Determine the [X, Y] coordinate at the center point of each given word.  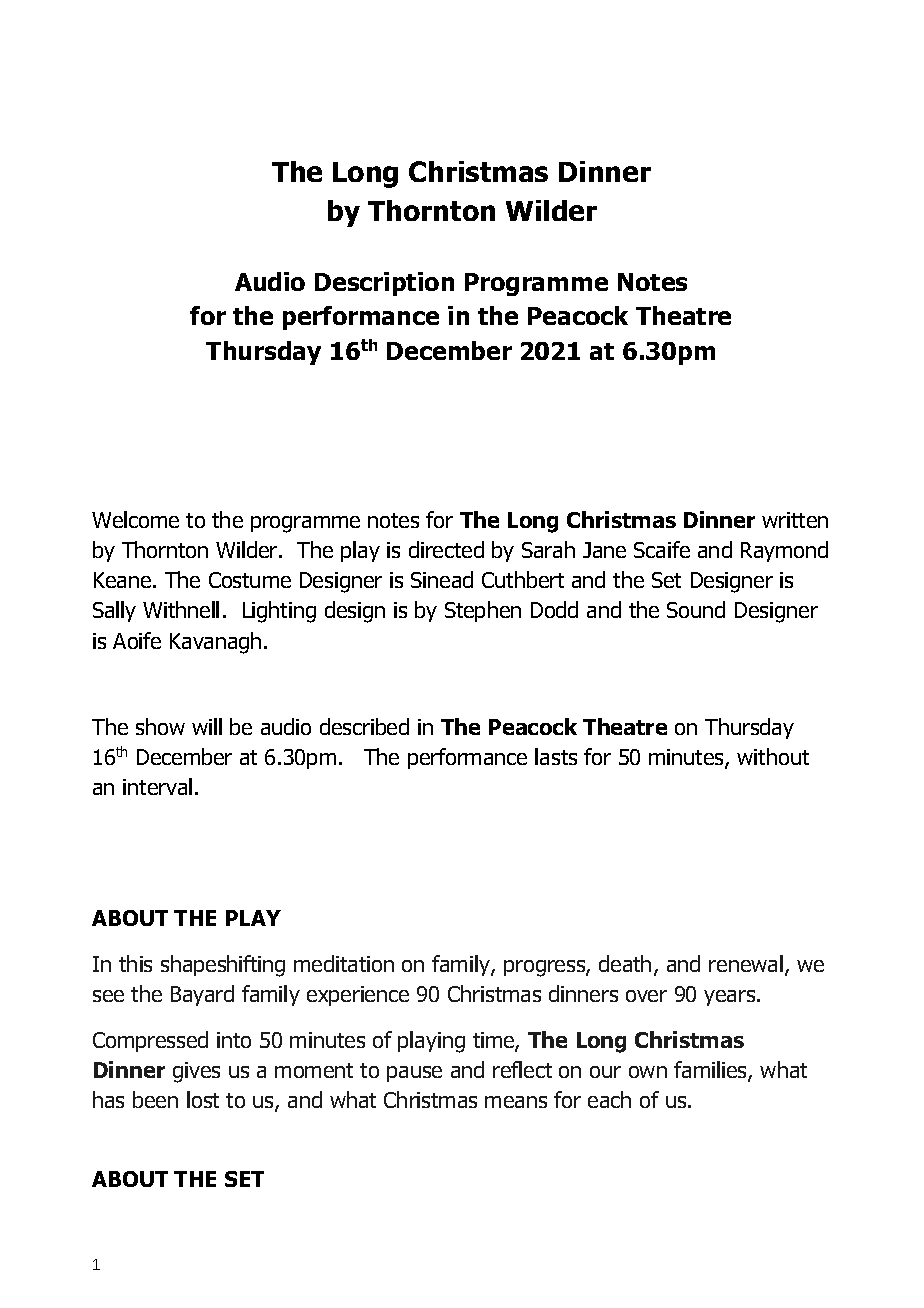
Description [384, 284]
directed [446, 549]
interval [157, 786]
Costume [250, 580]
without [773, 756]
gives [196, 1072]
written [795, 520]
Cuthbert [523, 579]
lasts [556, 756]
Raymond [784, 551]
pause [414, 1074]
